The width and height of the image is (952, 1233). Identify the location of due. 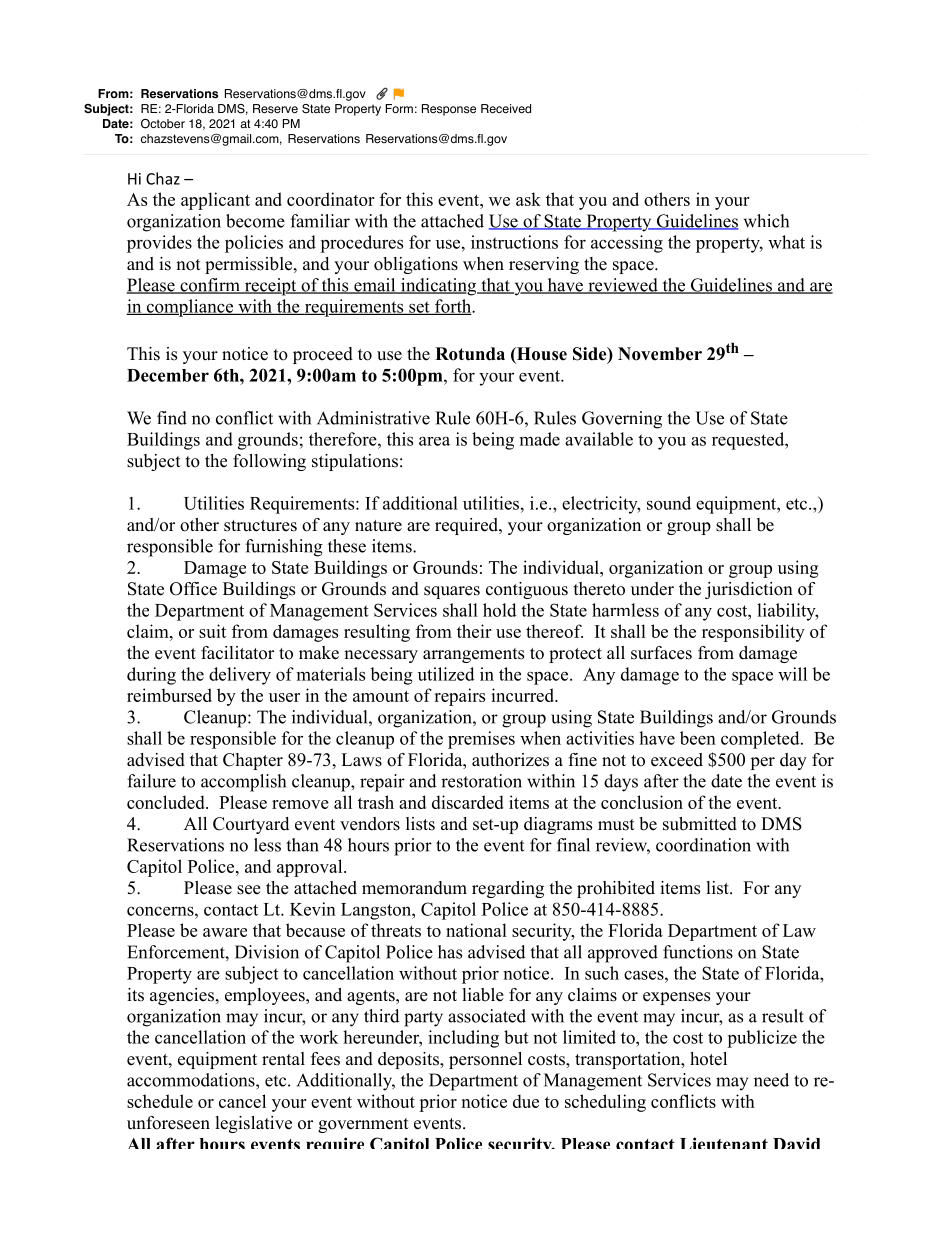
(526, 1101).
